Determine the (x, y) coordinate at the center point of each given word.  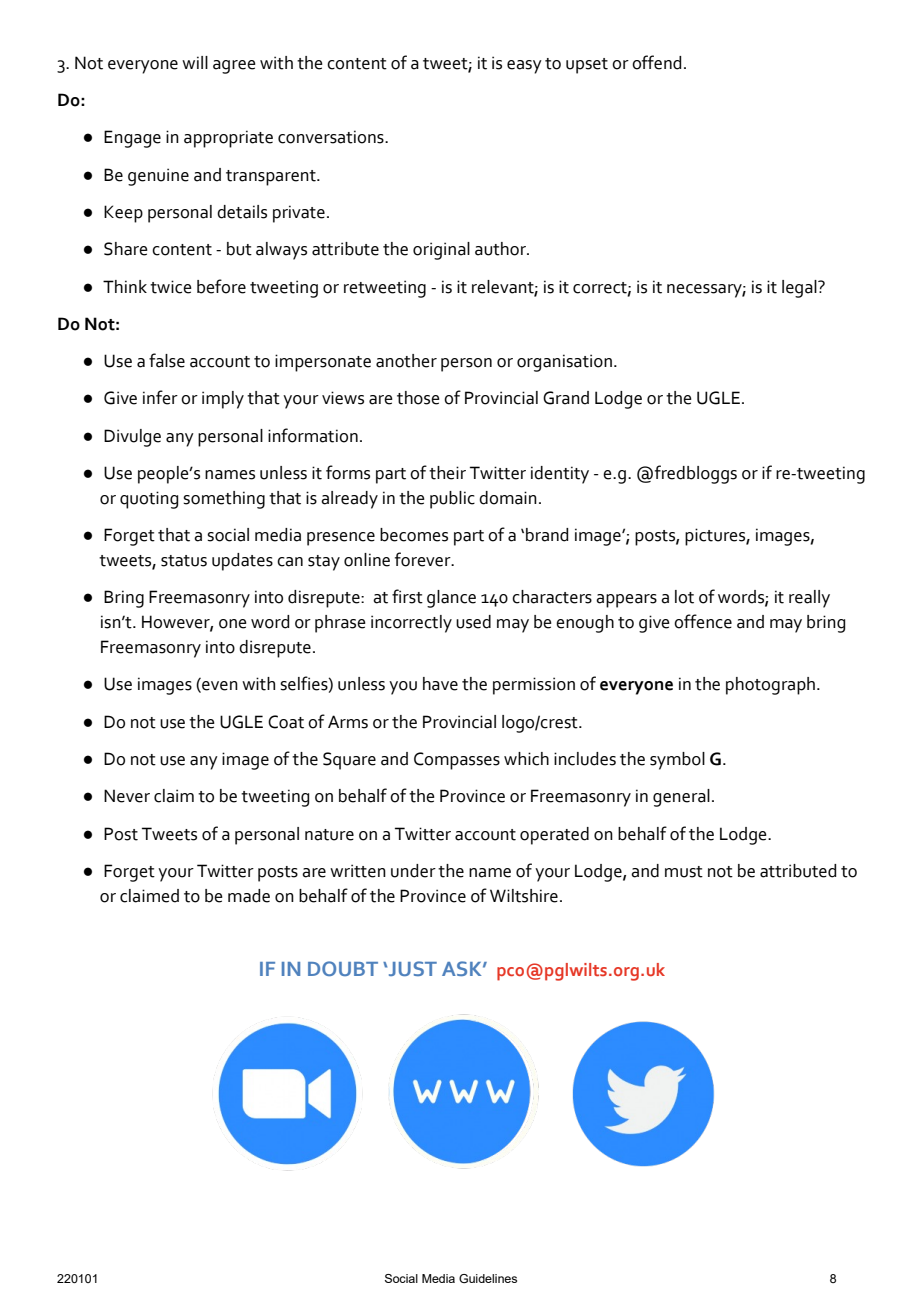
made (249, 896)
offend (656, 62)
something (224, 500)
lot (684, 597)
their (447, 473)
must (684, 872)
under (413, 871)
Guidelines (488, 1278)
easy (524, 67)
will (195, 62)
